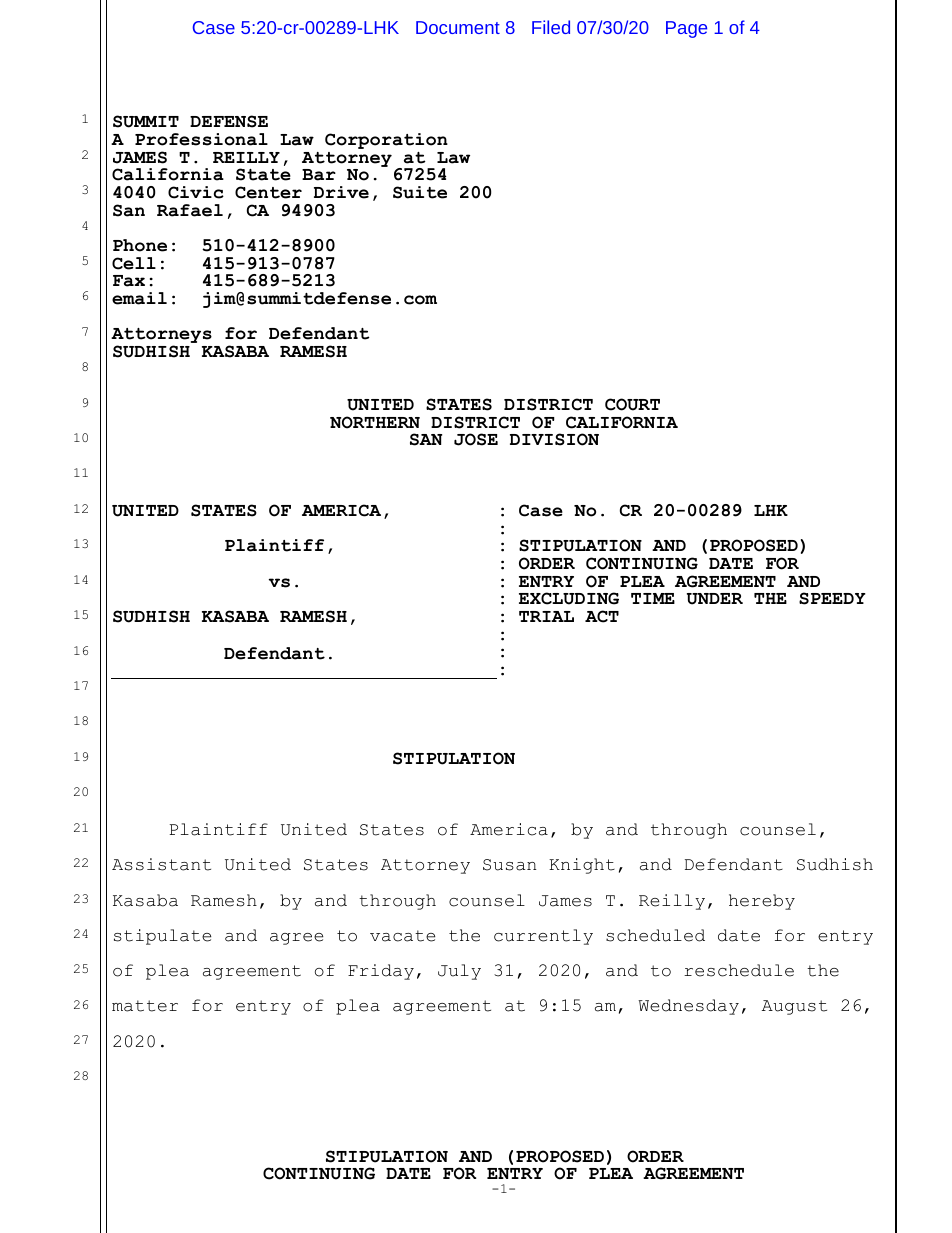 The width and height of the screenshot is (952, 1233). Describe the element at coordinates (458, 27) in the screenshot. I see `Document` at that location.
